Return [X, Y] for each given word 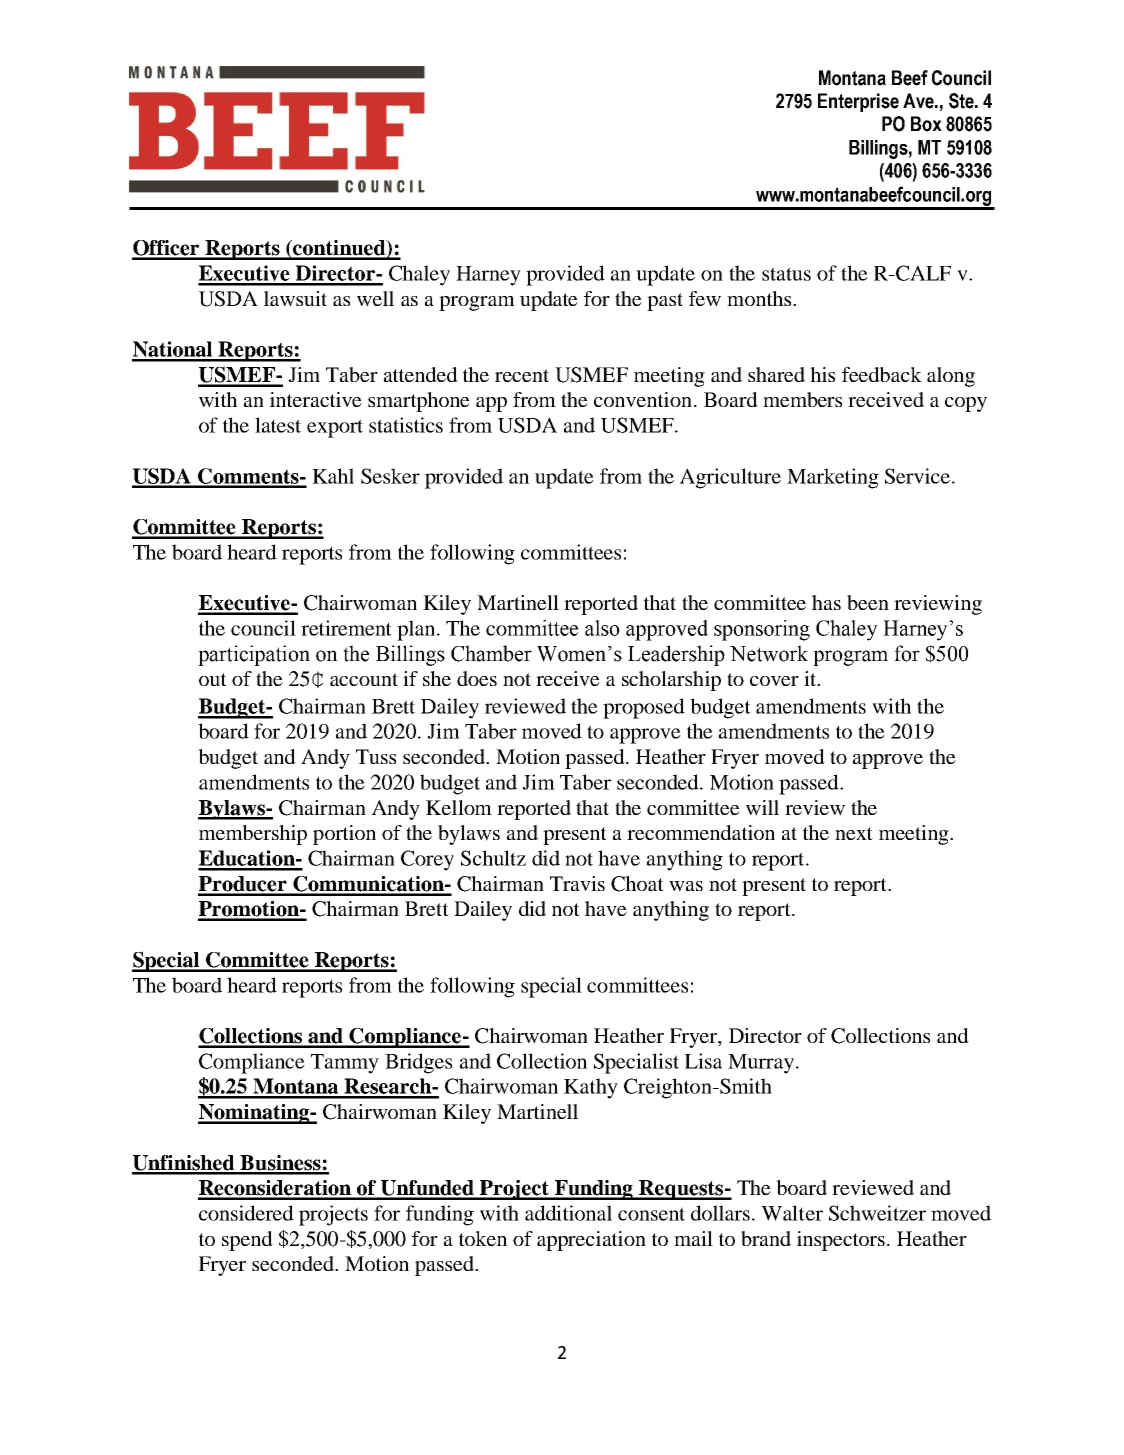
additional [568, 1213]
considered [246, 1213]
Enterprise [858, 102]
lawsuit [295, 299]
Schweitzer [877, 1213]
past [665, 302]
